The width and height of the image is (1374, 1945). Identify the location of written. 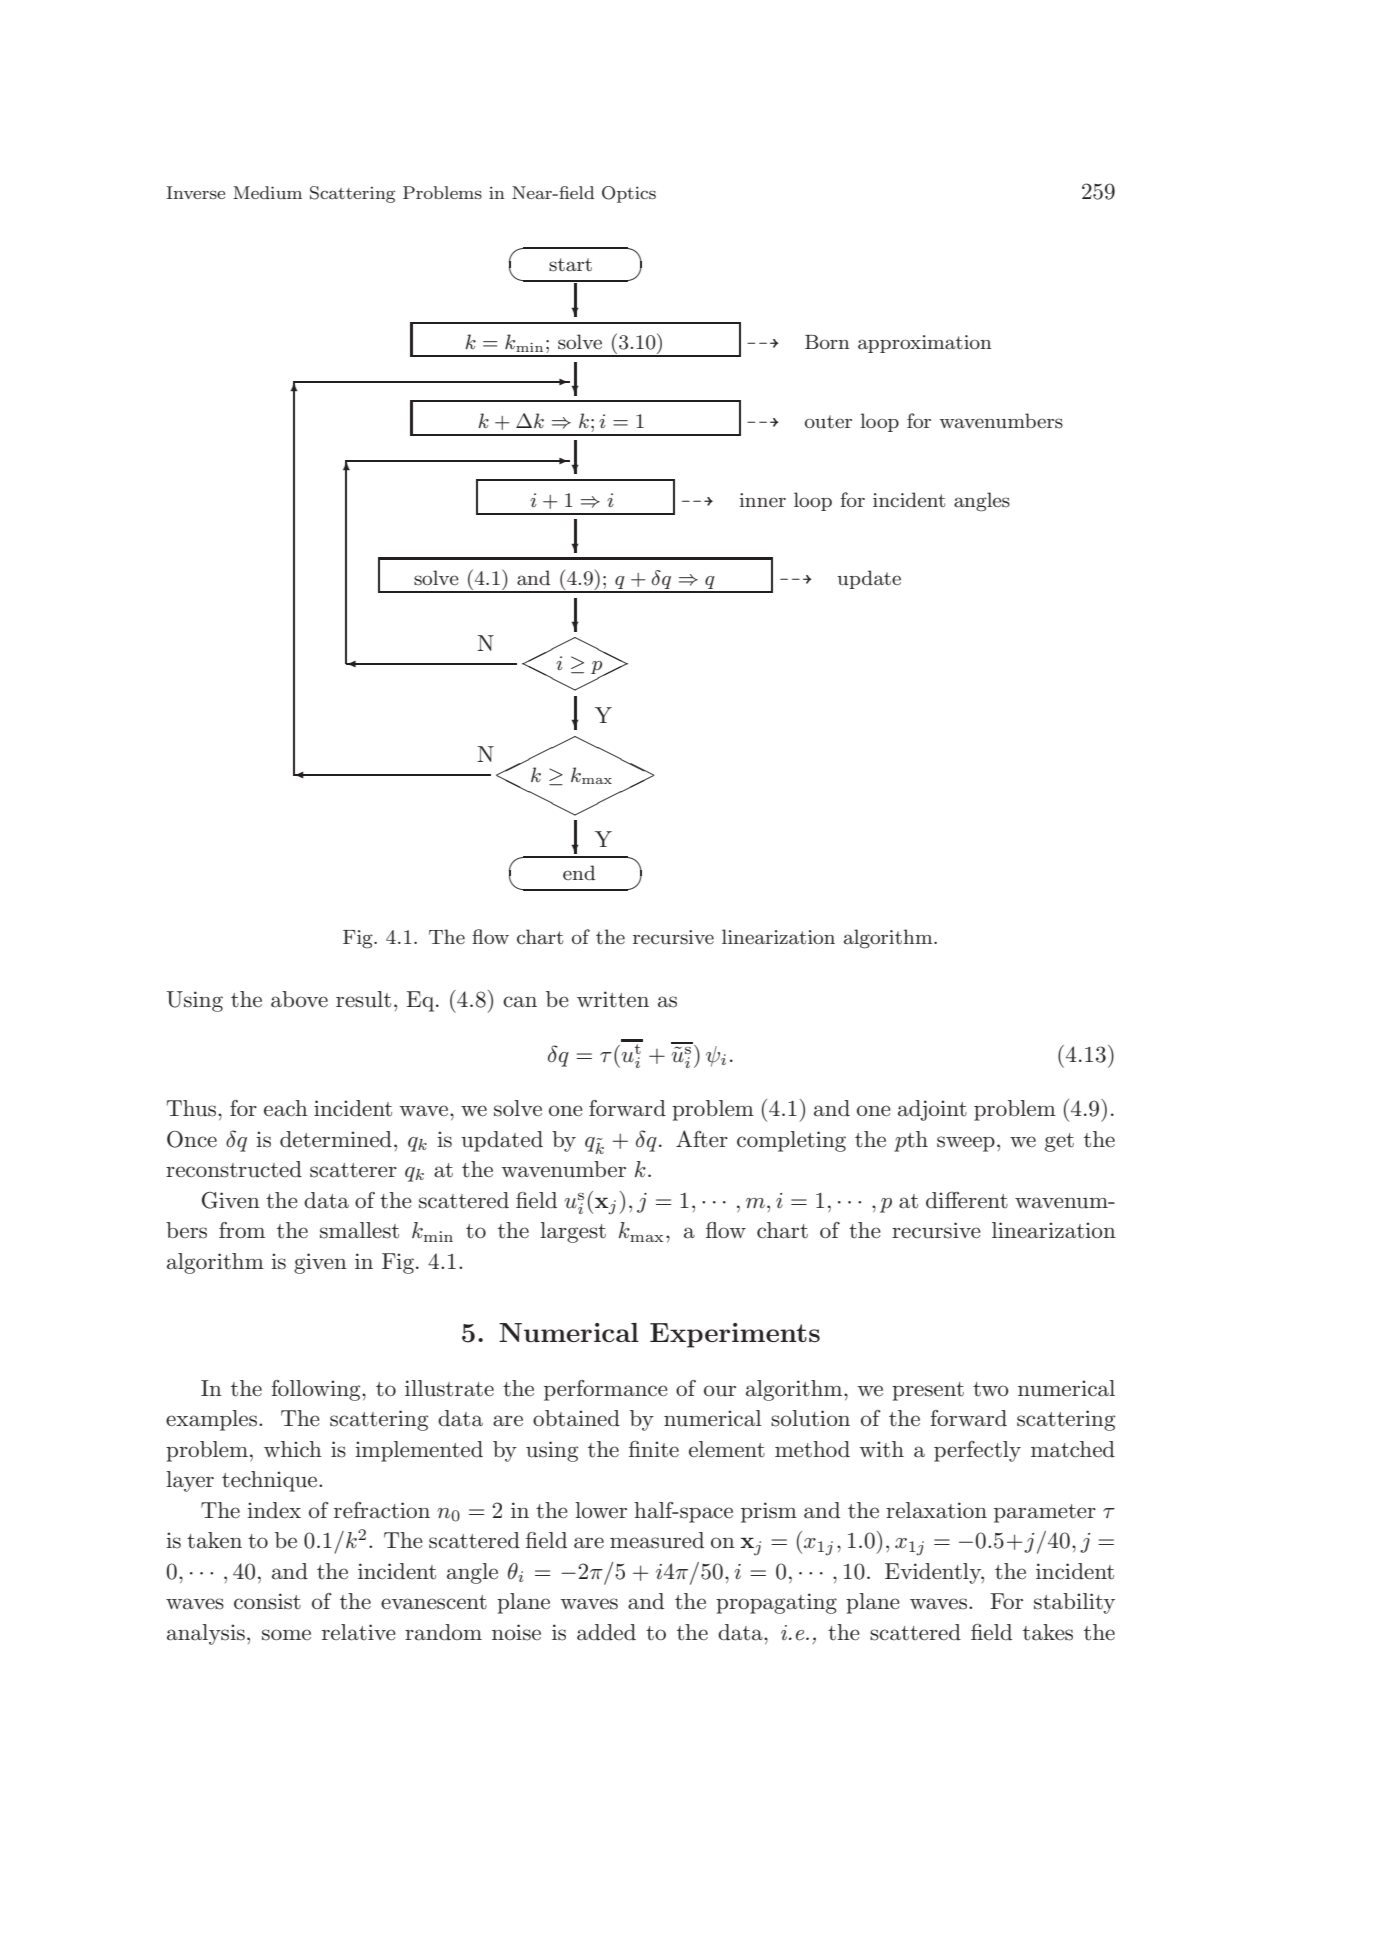
(613, 999).
